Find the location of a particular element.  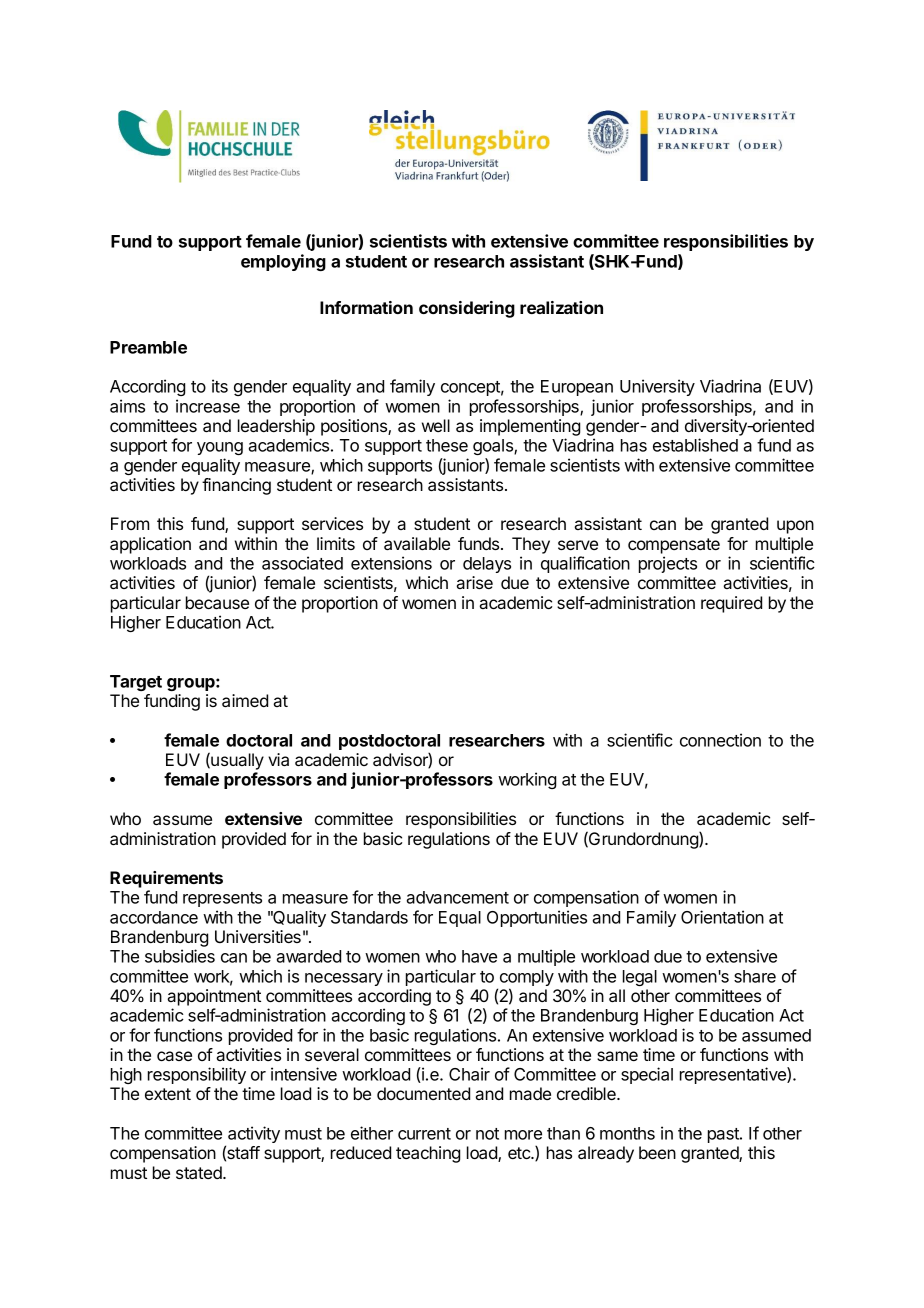

employing is located at coordinates (283, 262).
